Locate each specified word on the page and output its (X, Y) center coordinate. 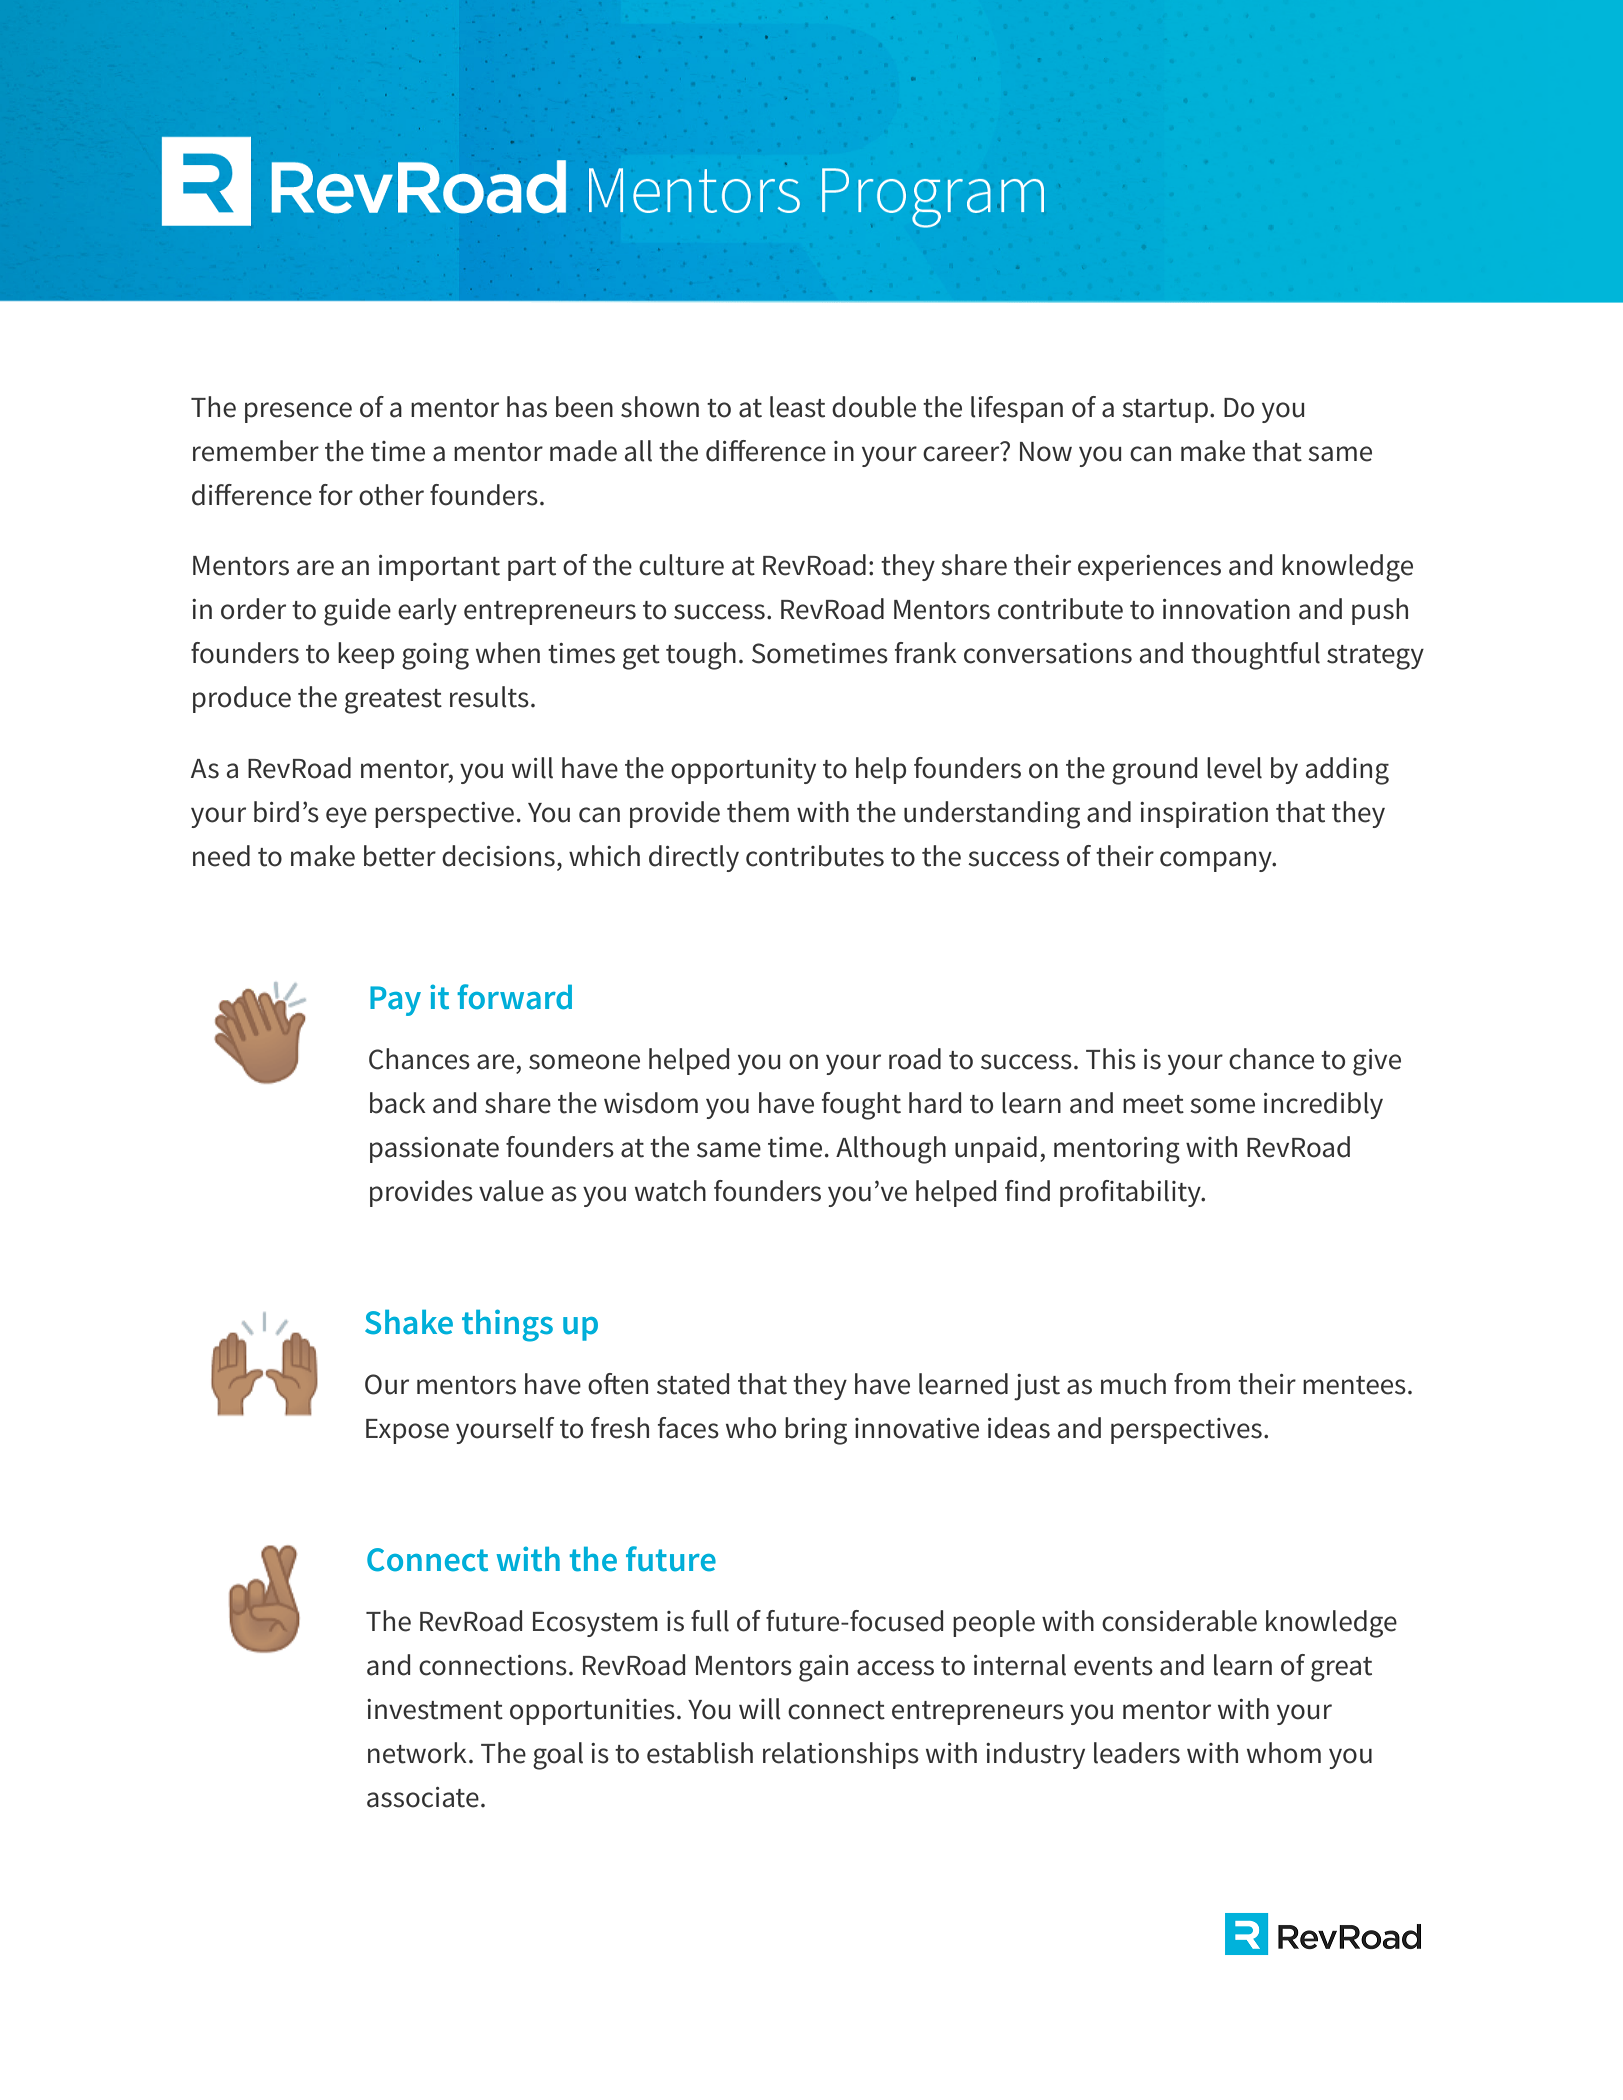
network (417, 1753)
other (391, 495)
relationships (841, 1755)
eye (346, 817)
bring (816, 1431)
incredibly (1323, 1105)
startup (1165, 411)
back (398, 1103)
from (1202, 1384)
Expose (407, 1431)
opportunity (743, 771)
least (797, 407)
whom (1284, 1753)
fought (861, 1106)
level (1234, 768)
